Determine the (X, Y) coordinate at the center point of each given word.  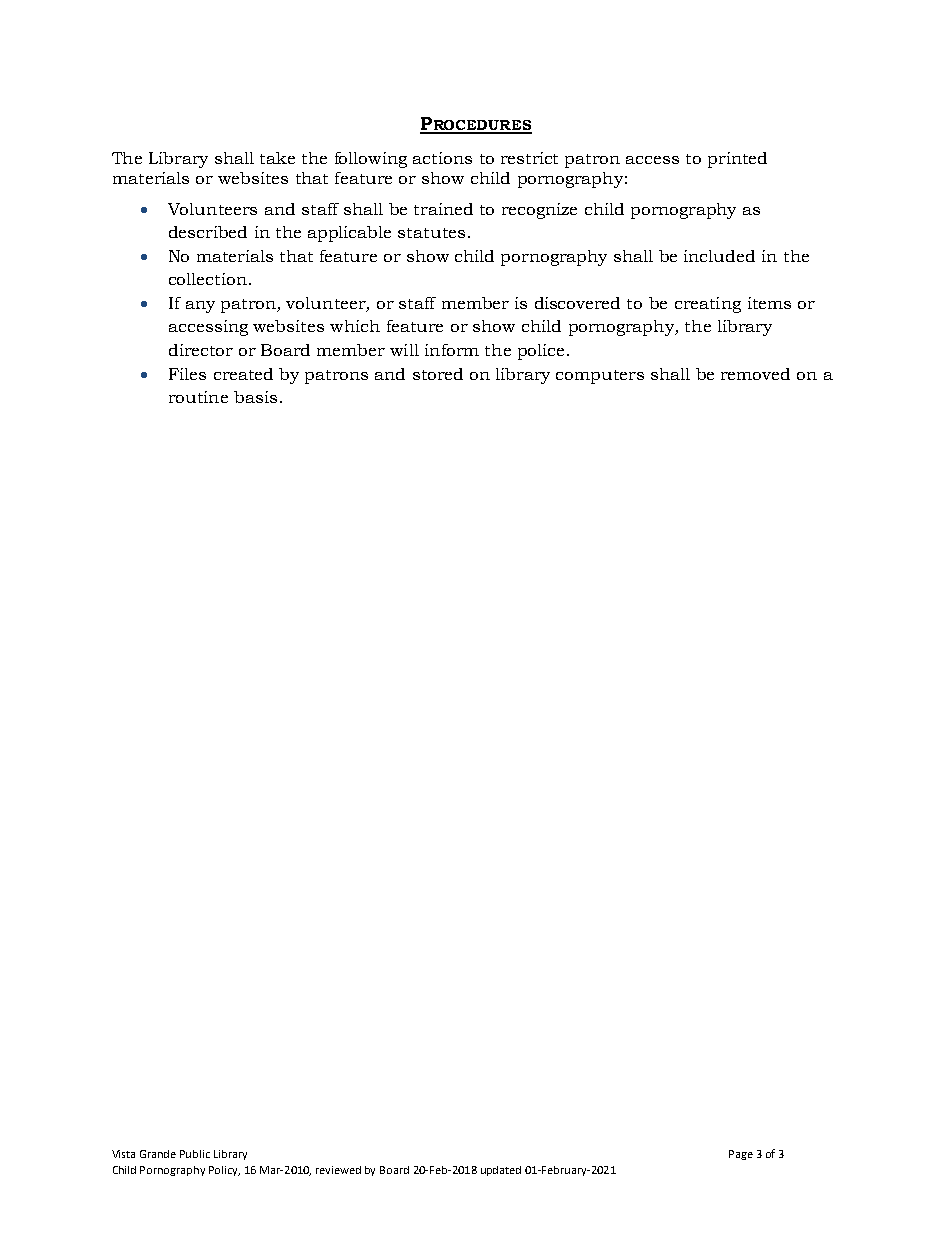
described (208, 232)
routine (198, 397)
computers (600, 377)
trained (443, 209)
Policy (224, 1171)
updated (501, 1171)
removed (755, 374)
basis (255, 397)
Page (741, 1155)
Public (195, 1154)
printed (737, 160)
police (541, 352)
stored (438, 374)
